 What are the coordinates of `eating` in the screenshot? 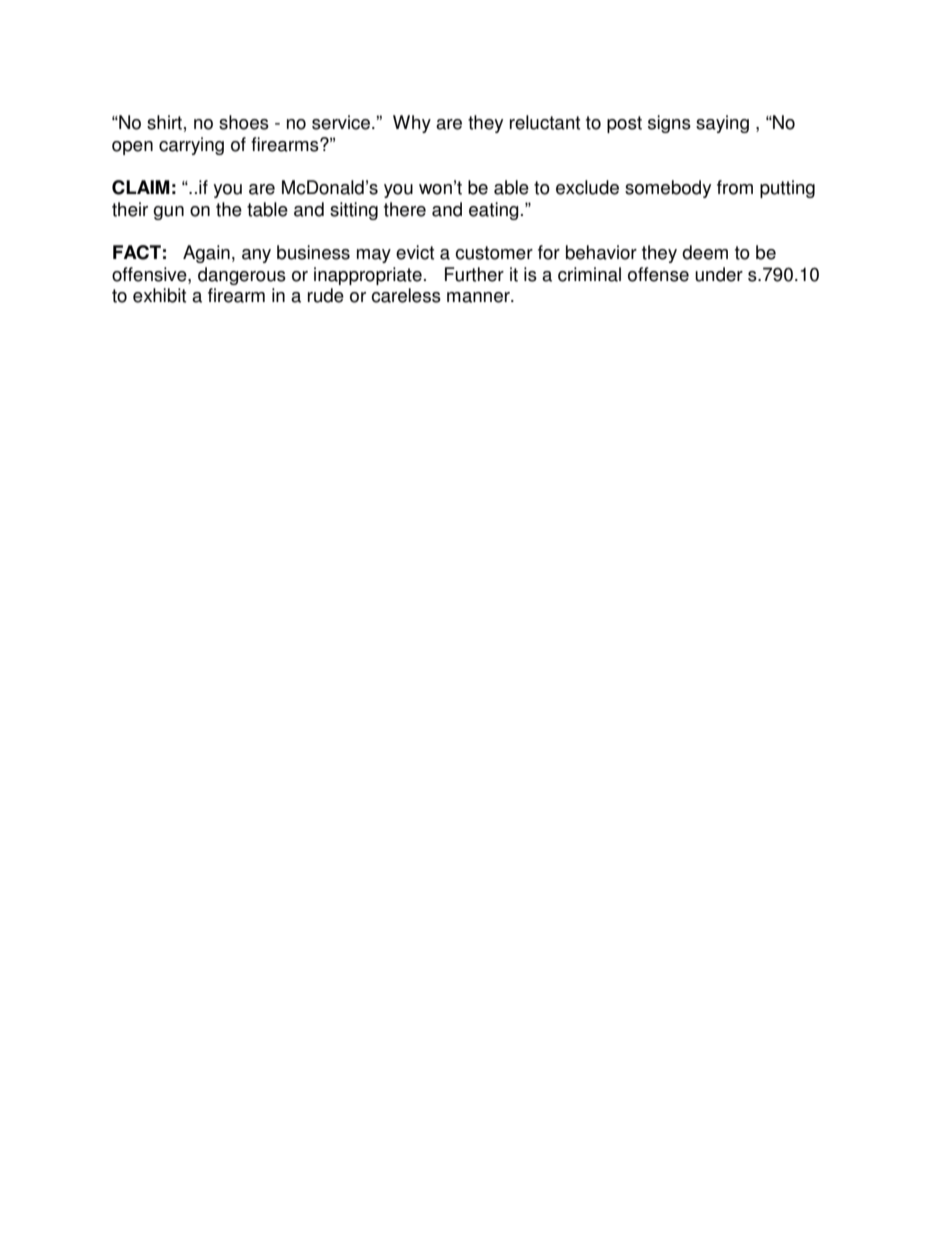 It's located at (494, 211).
